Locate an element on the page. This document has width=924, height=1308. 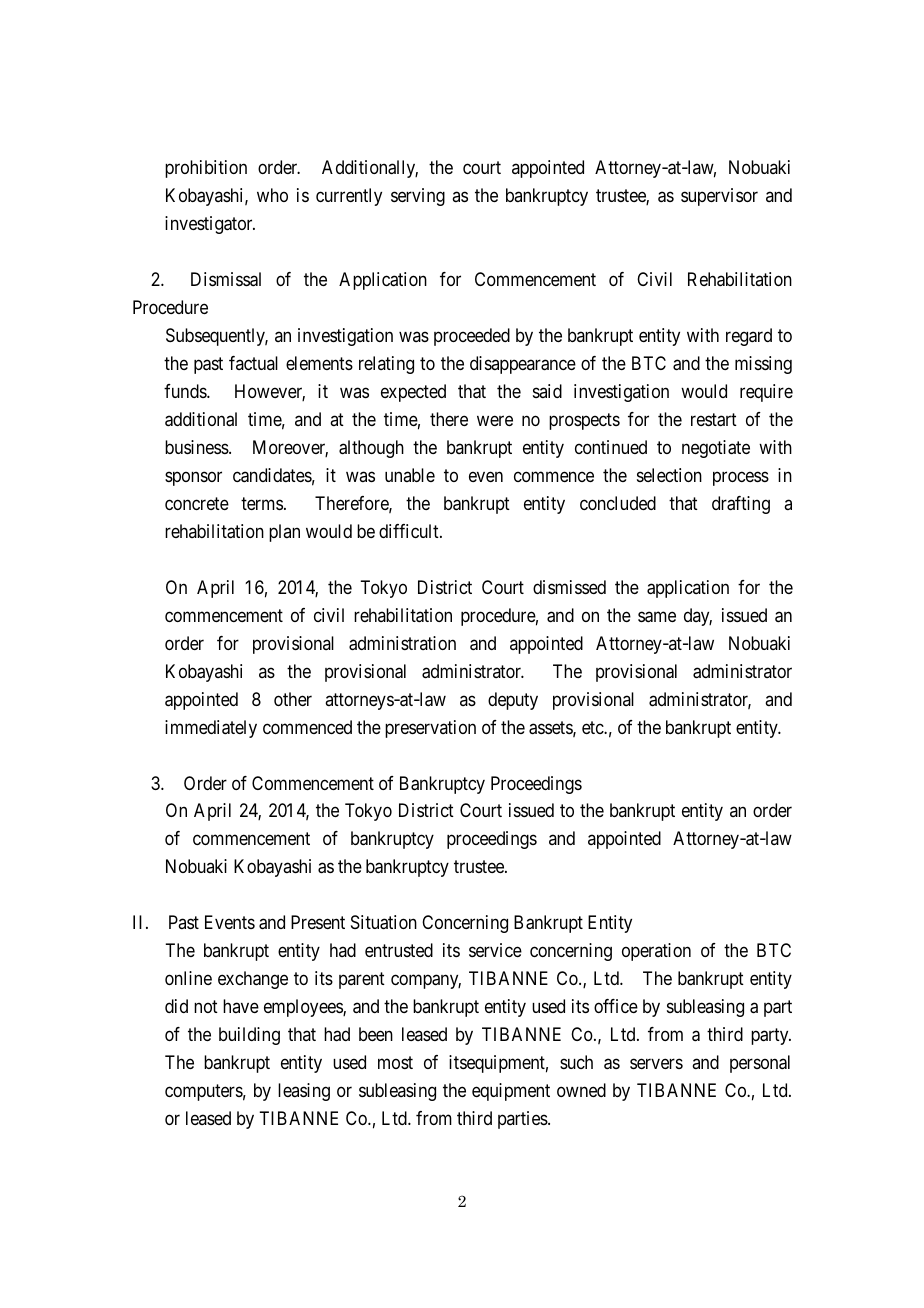
building is located at coordinates (249, 1036).
